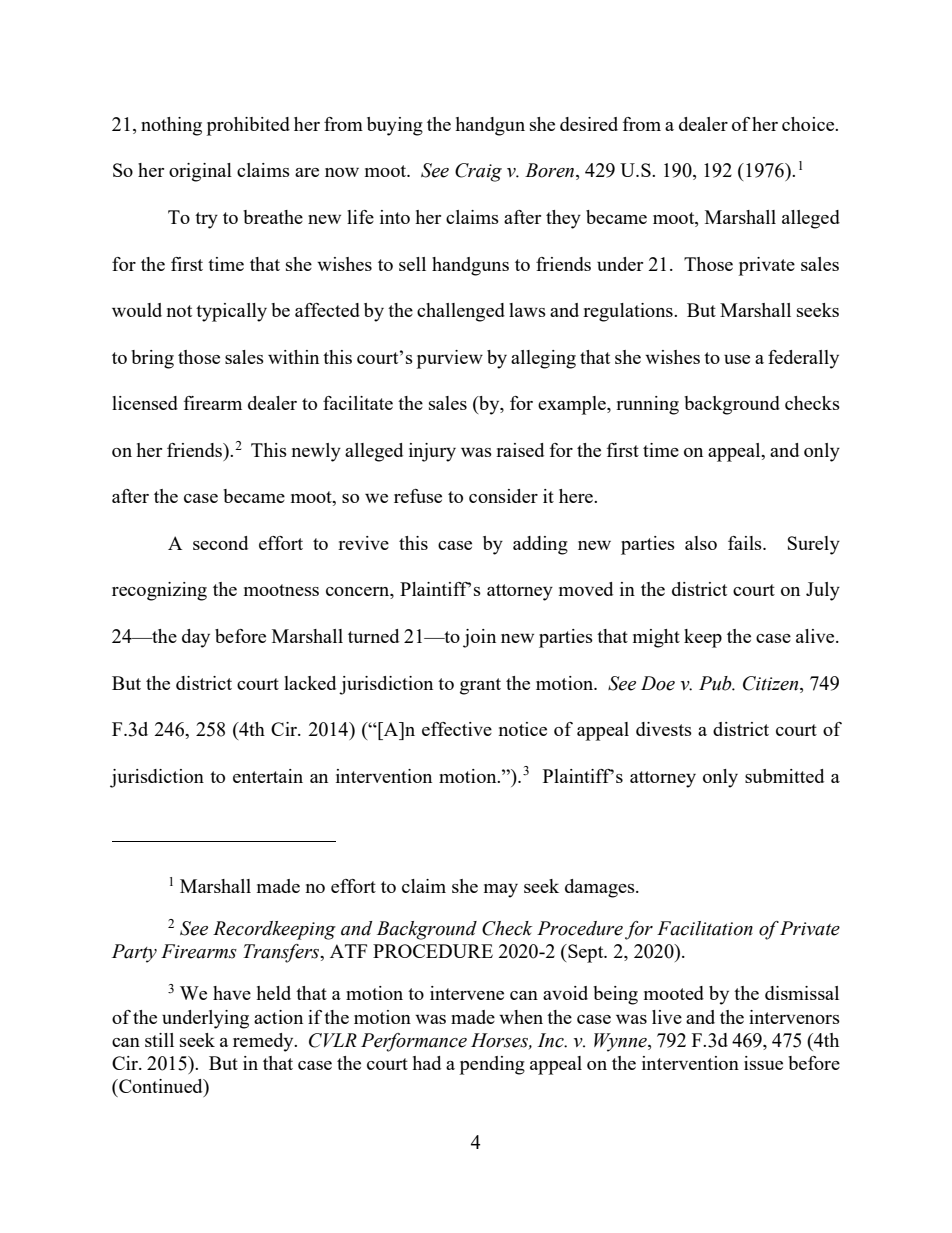  What do you see at coordinates (763, 1063) in the document?
I see `issue` at bounding box center [763, 1063].
